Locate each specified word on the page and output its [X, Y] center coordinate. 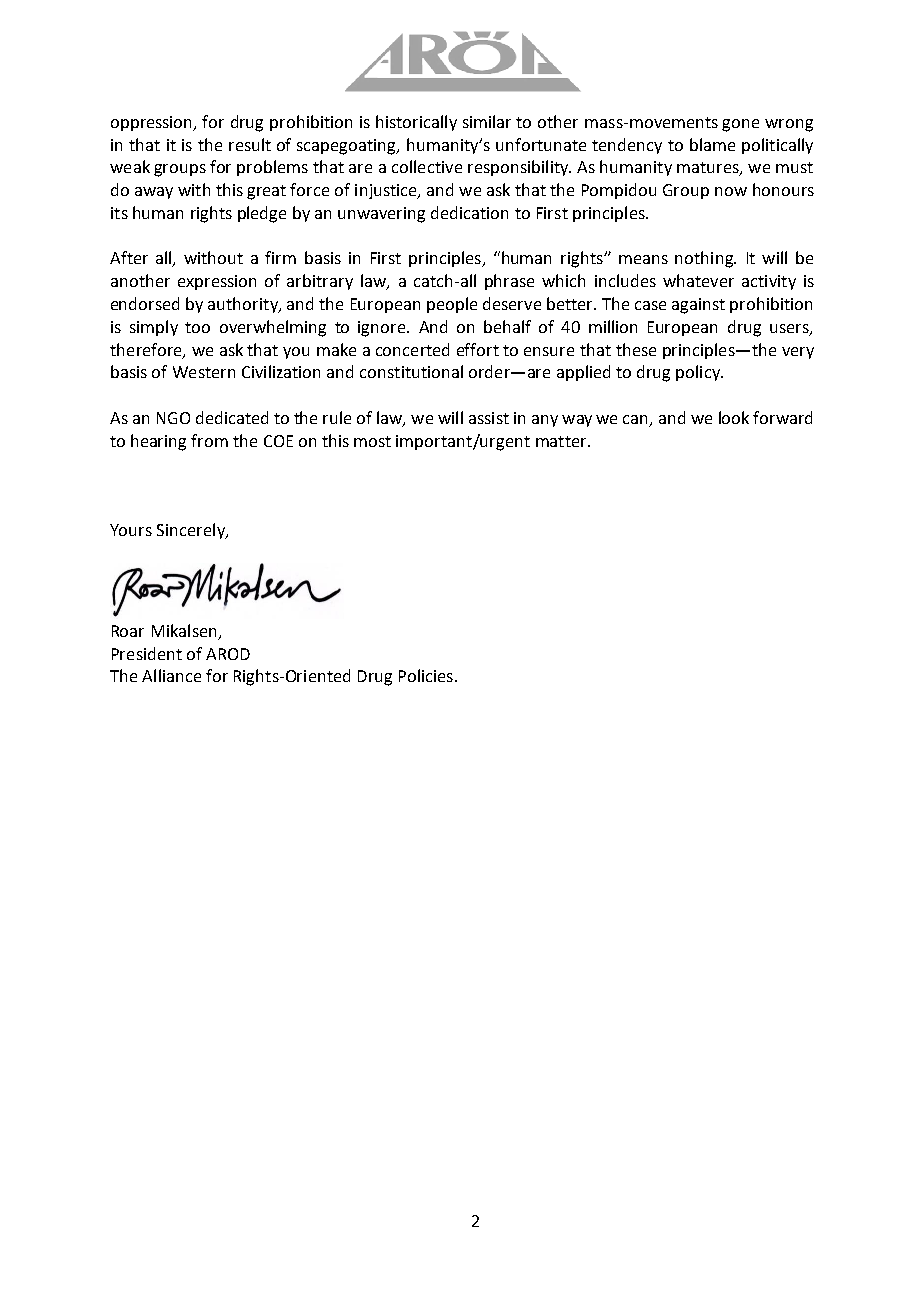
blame [712, 144]
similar [487, 121]
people [452, 305]
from [209, 440]
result [250, 144]
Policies [426, 675]
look [734, 417]
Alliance [171, 675]
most [372, 441]
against [698, 306]
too [197, 327]
